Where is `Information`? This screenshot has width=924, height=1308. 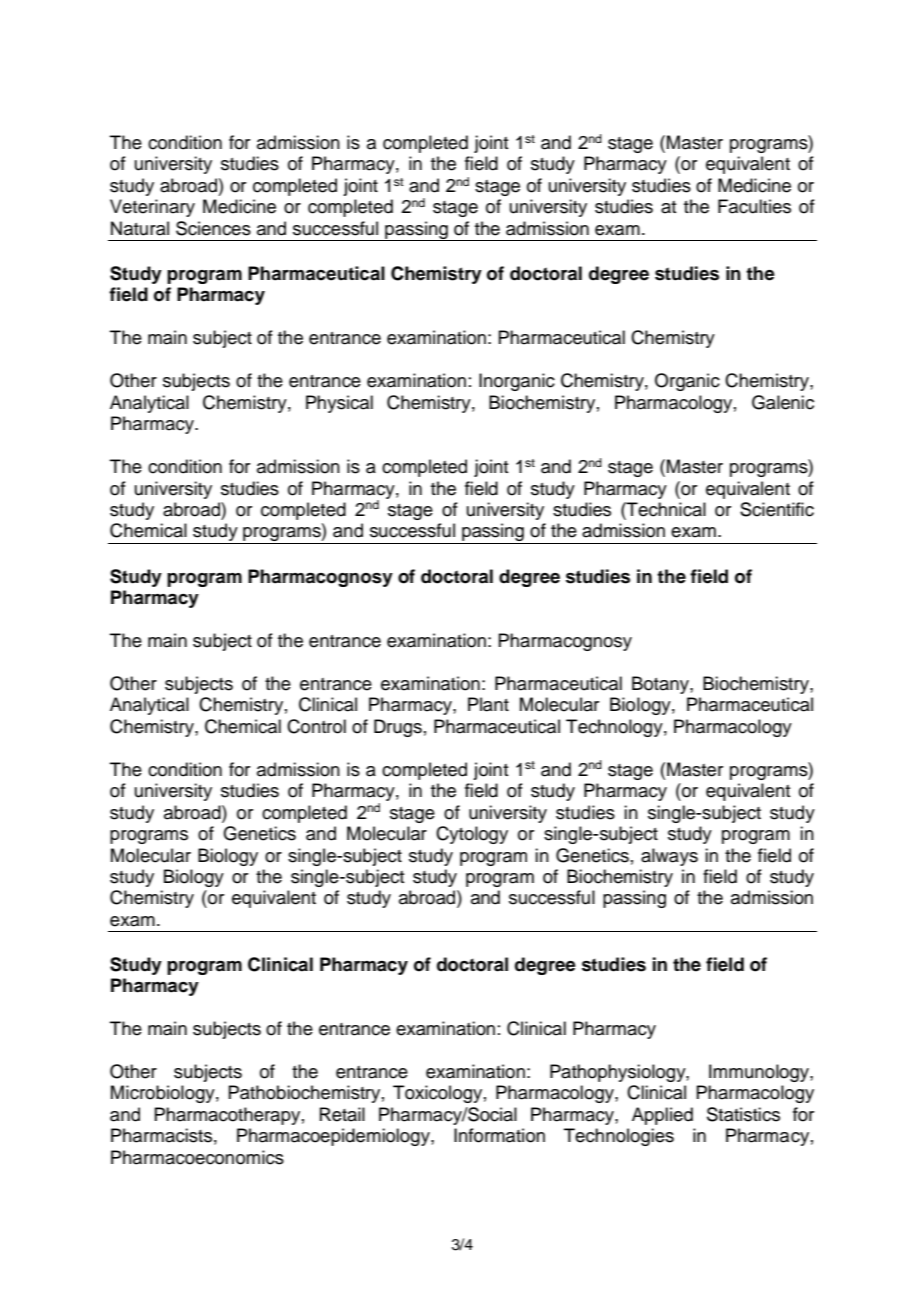
Information is located at coordinates (499, 1135).
